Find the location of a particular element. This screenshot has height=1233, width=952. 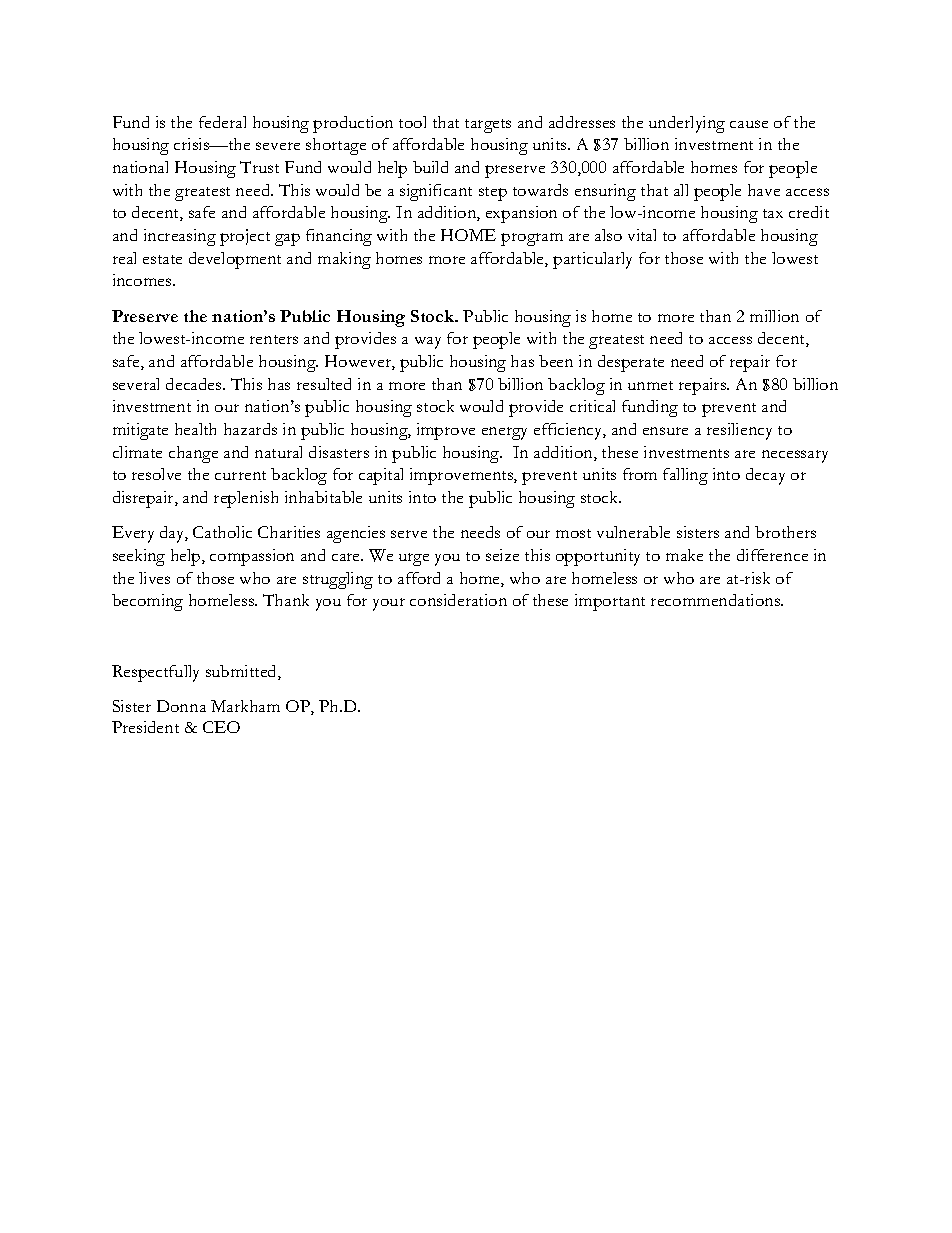

Markham is located at coordinates (245, 706).
